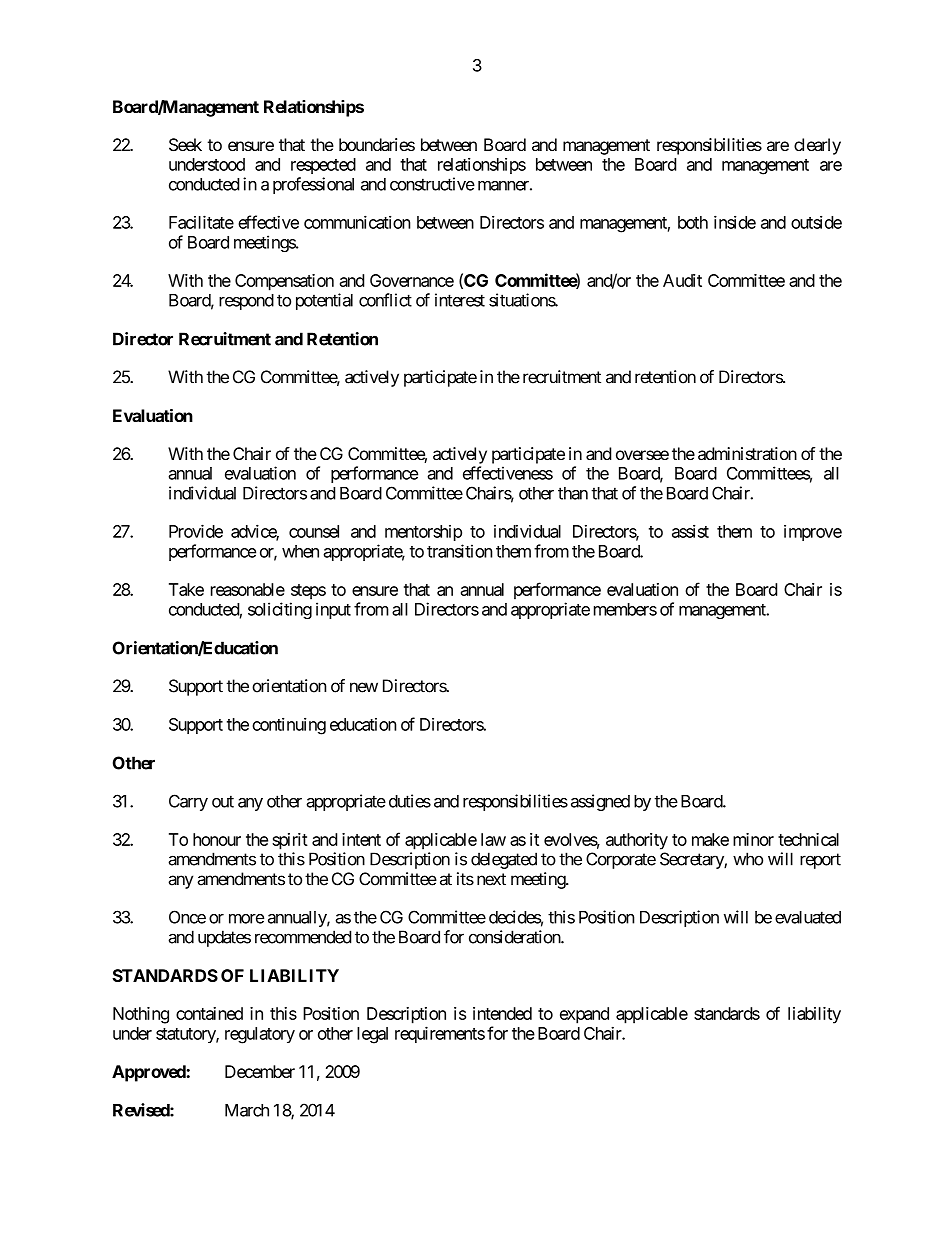  Describe the element at coordinates (693, 222) in the screenshot. I see `both` at that location.
